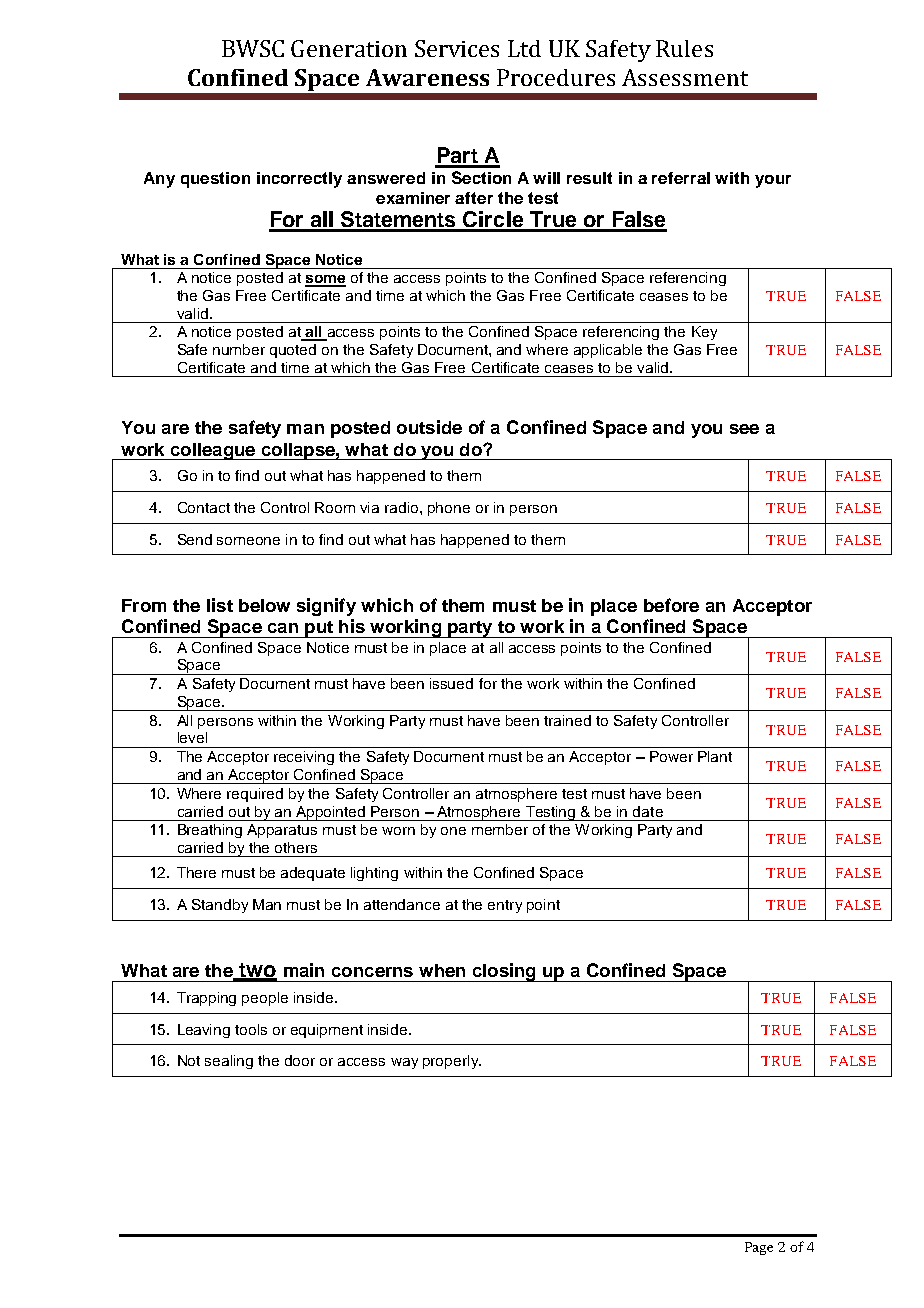 The image size is (924, 1308). Describe the element at coordinates (451, 683) in the image. I see `issued` at that location.
